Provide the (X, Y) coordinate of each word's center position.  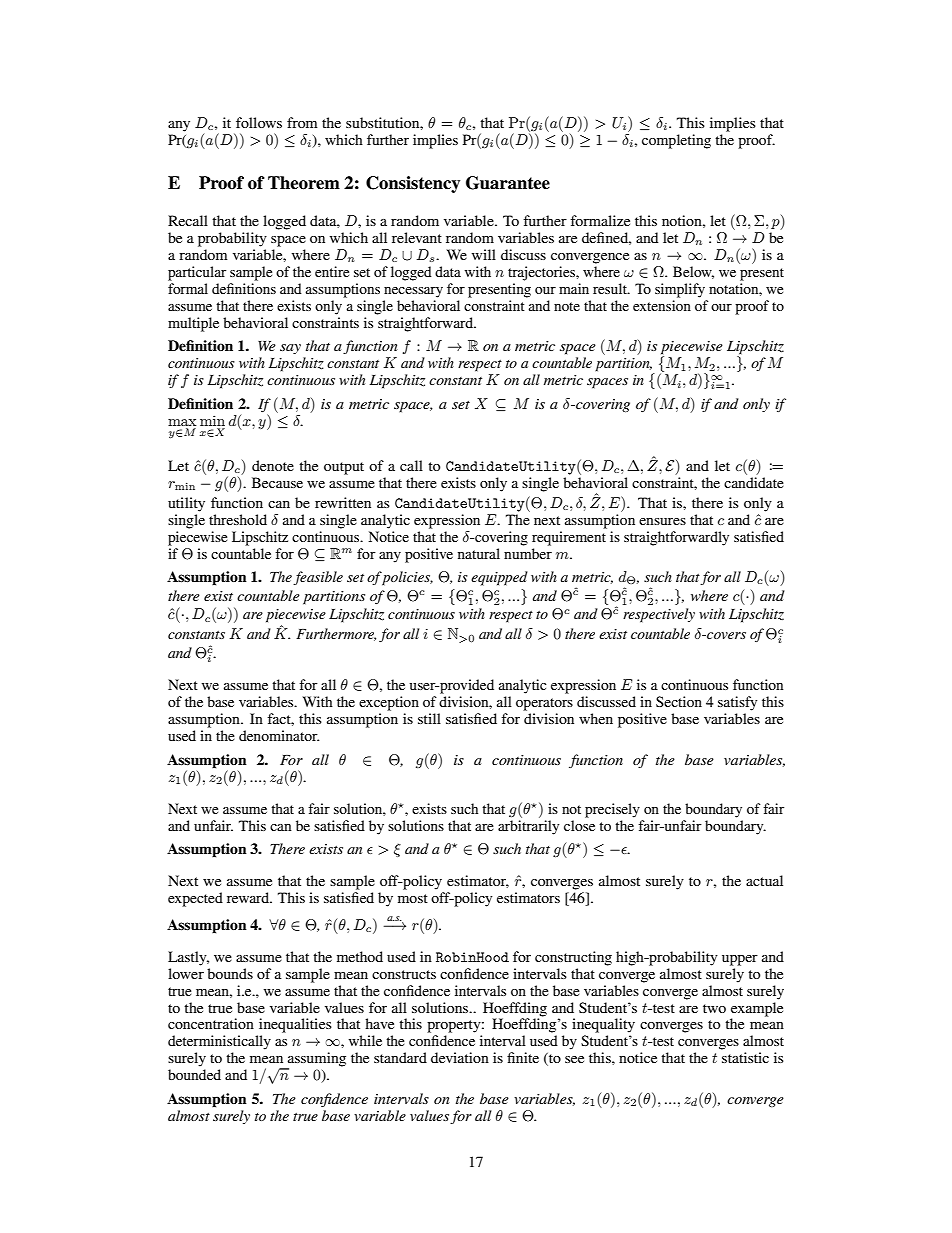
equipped (499, 578)
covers (725, 635)
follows (259, 122)
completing (676, 141)
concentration (211, 1023)
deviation (460, 1057)
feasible (318, 578)
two (714, 1008)
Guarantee (508, 183)
